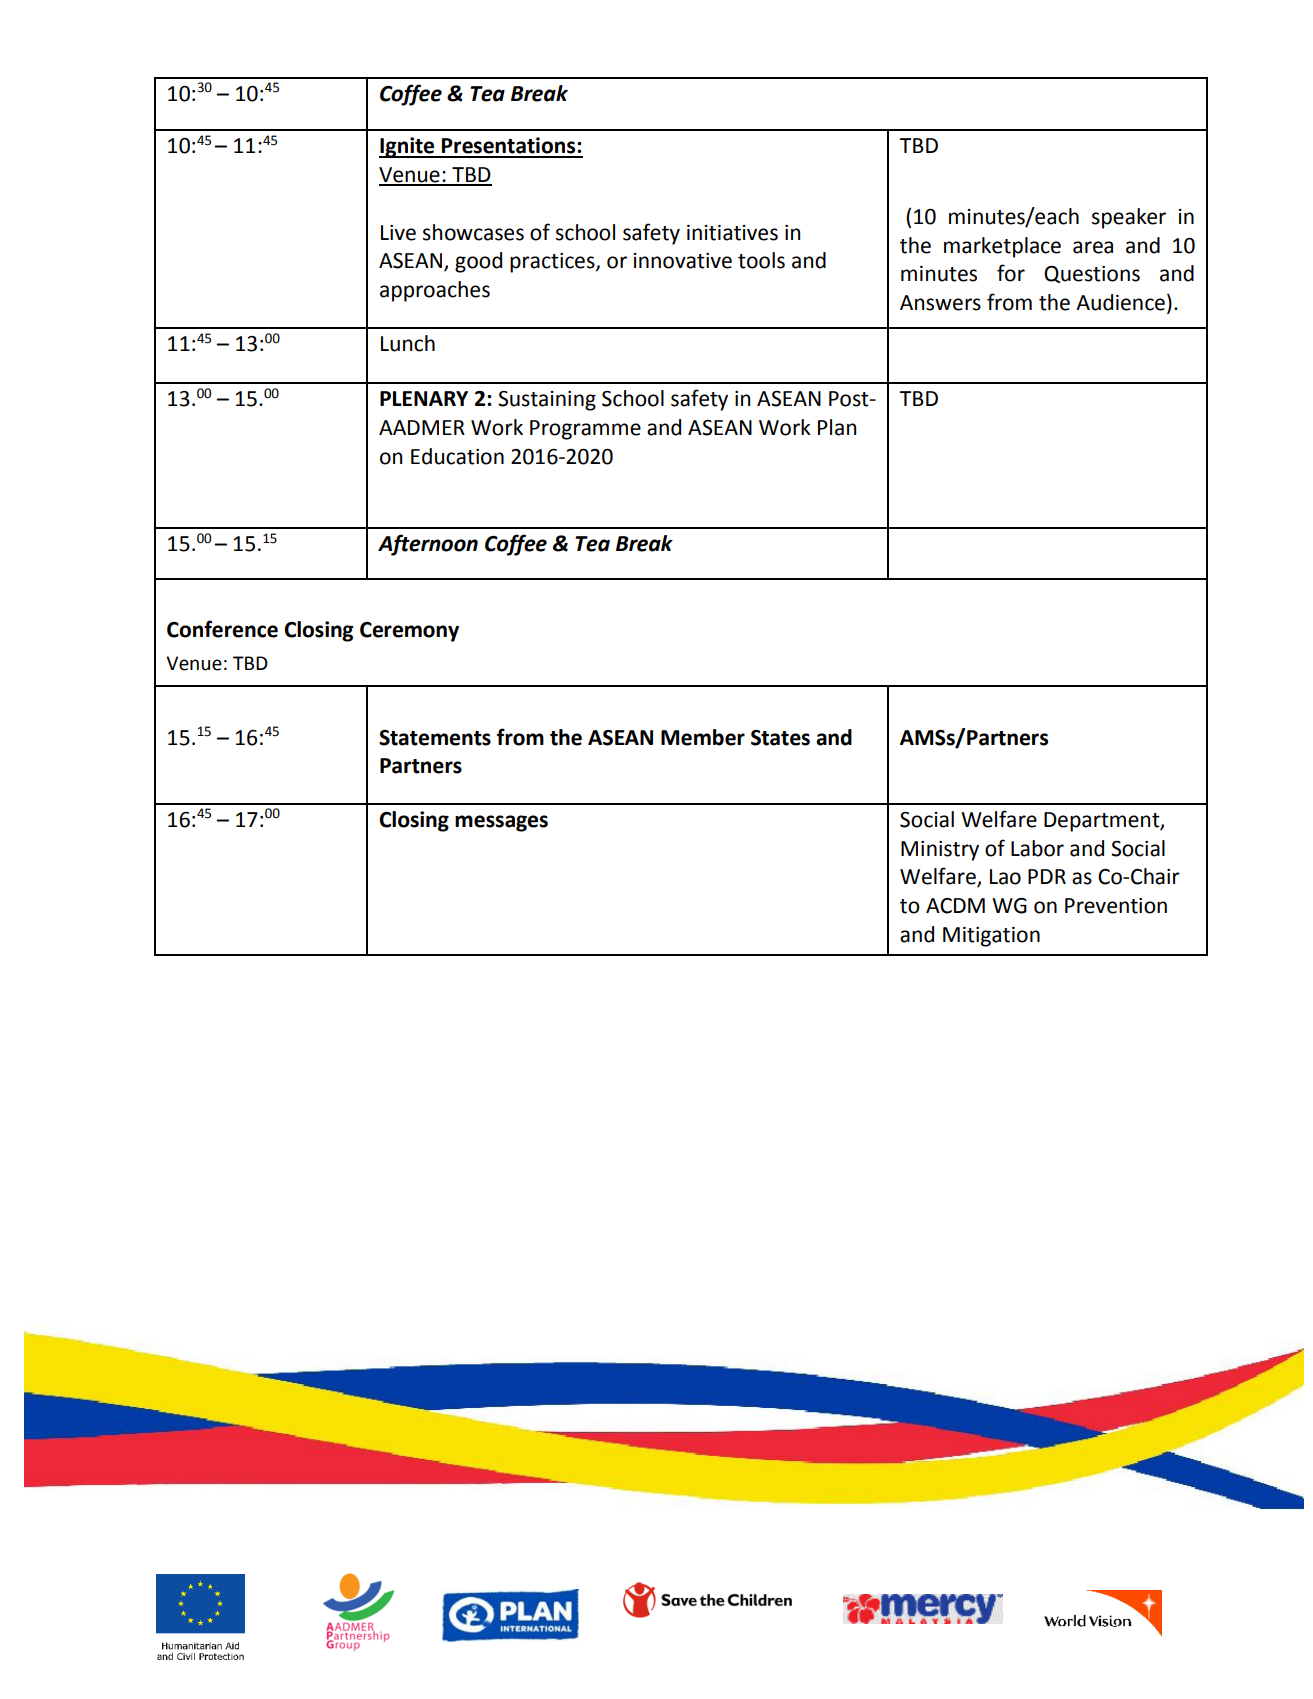 This document has height=1699, width=1313. Describe the element at coordinates (837, 427) in the document. I see `Plan` at that location.
